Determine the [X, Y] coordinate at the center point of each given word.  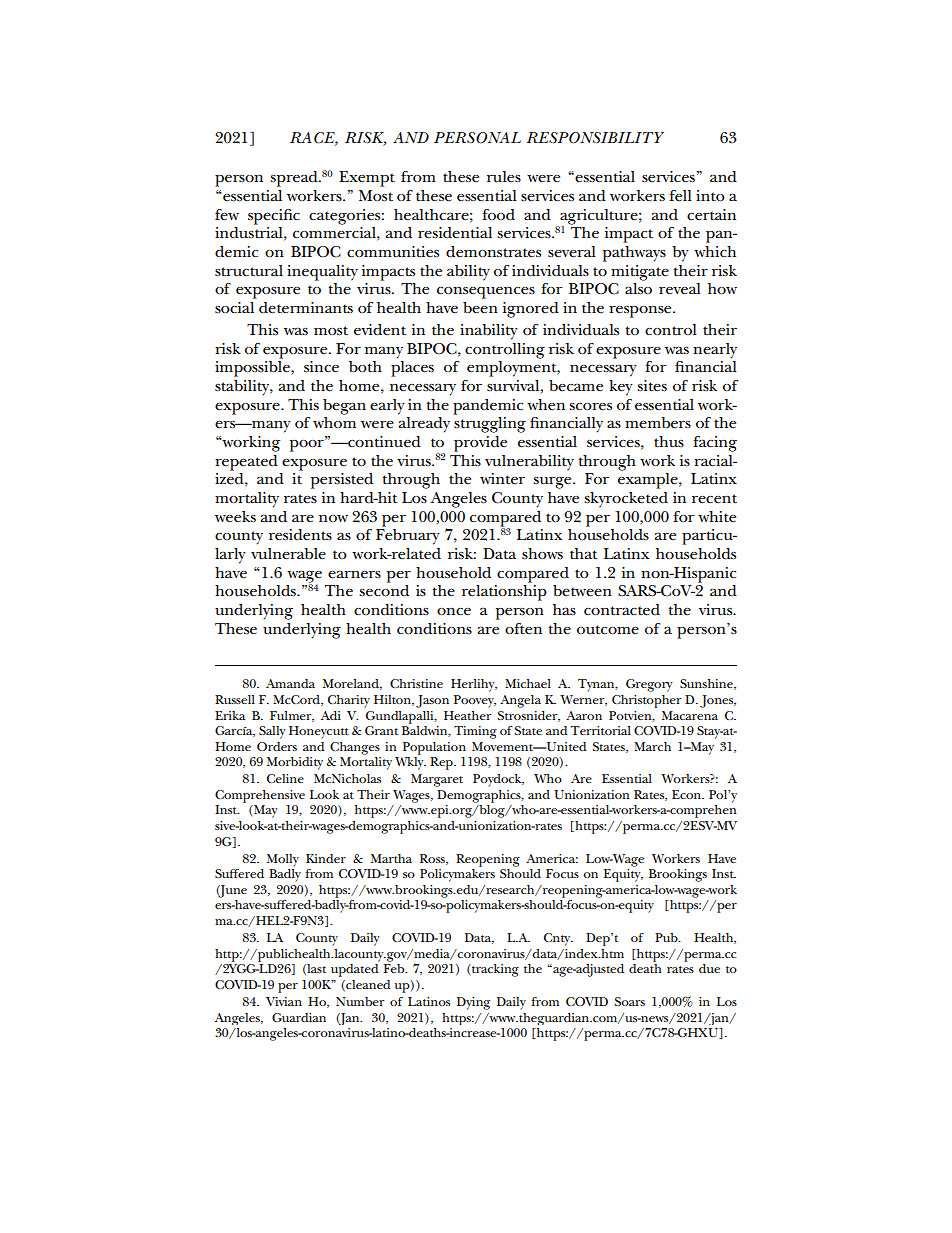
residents [300, 535]
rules [504, 176]
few [227, 215]
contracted [622, 610]
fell [680, 195]
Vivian [284, 1001]
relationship [504, 593]
